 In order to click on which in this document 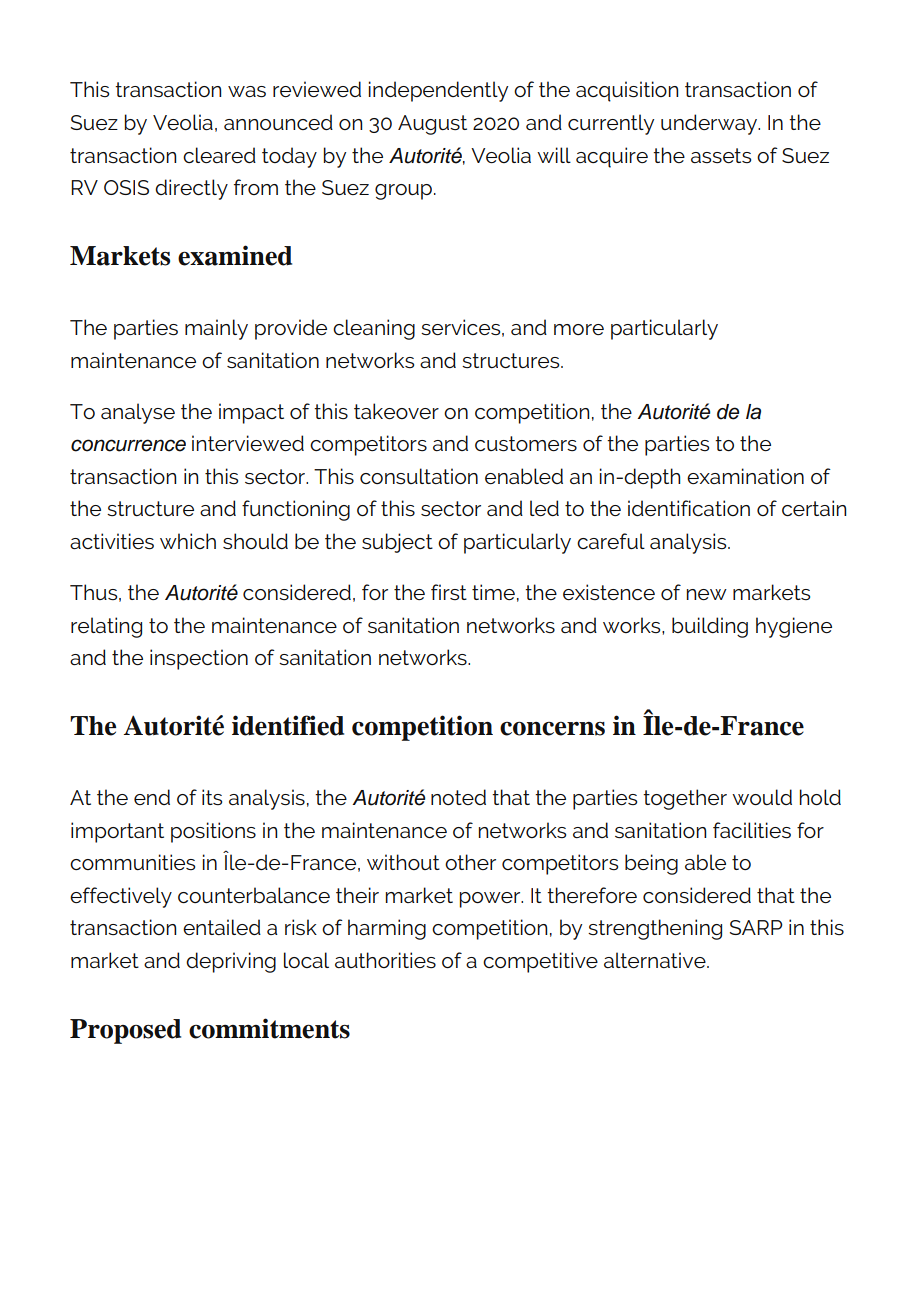, I will do `click(188, 541)`.
